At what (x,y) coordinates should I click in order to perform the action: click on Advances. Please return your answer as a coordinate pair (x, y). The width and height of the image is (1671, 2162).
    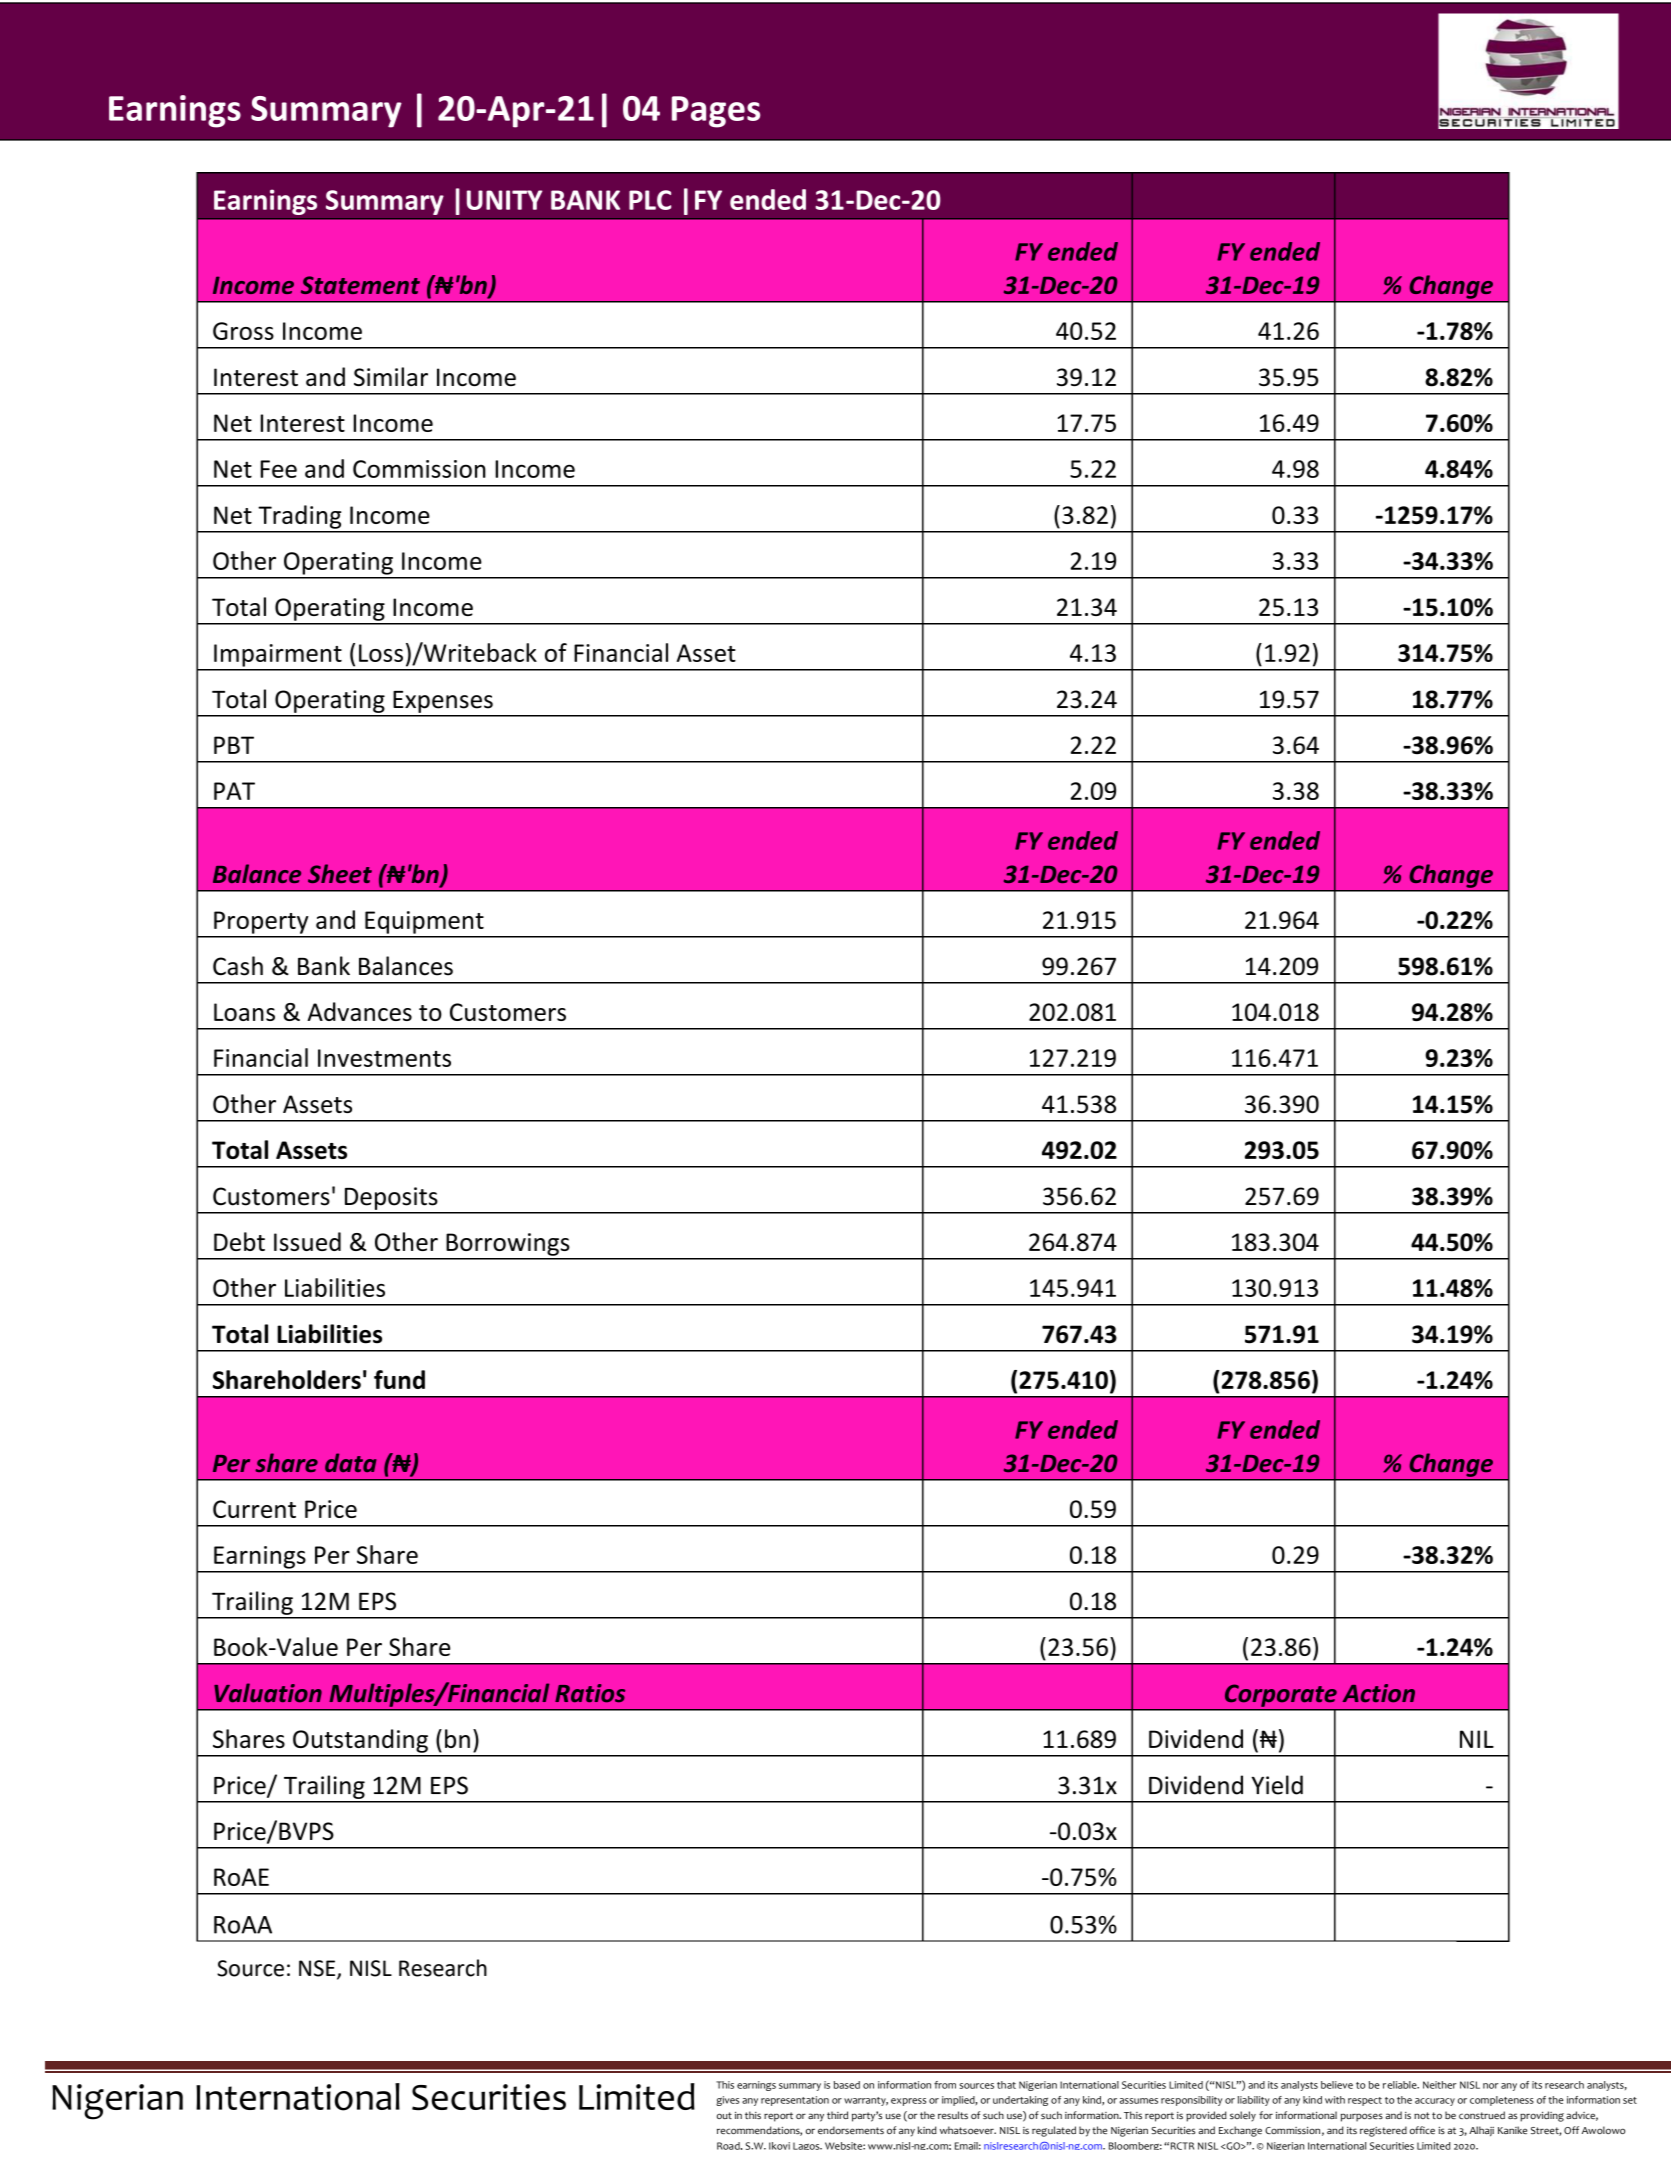
    Looking at the image, I should click on (359, 1011).
